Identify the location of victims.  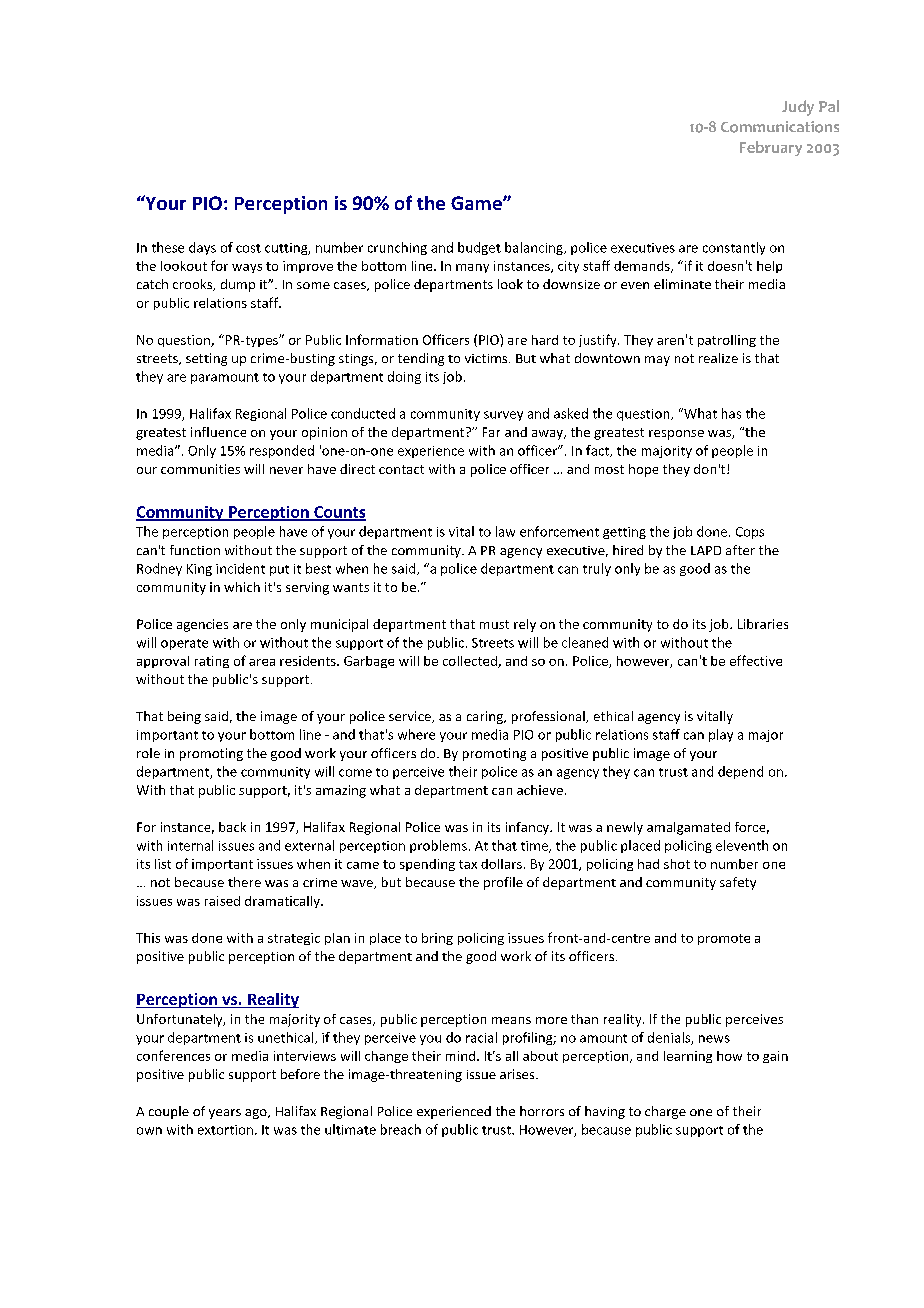
(487, 358).
